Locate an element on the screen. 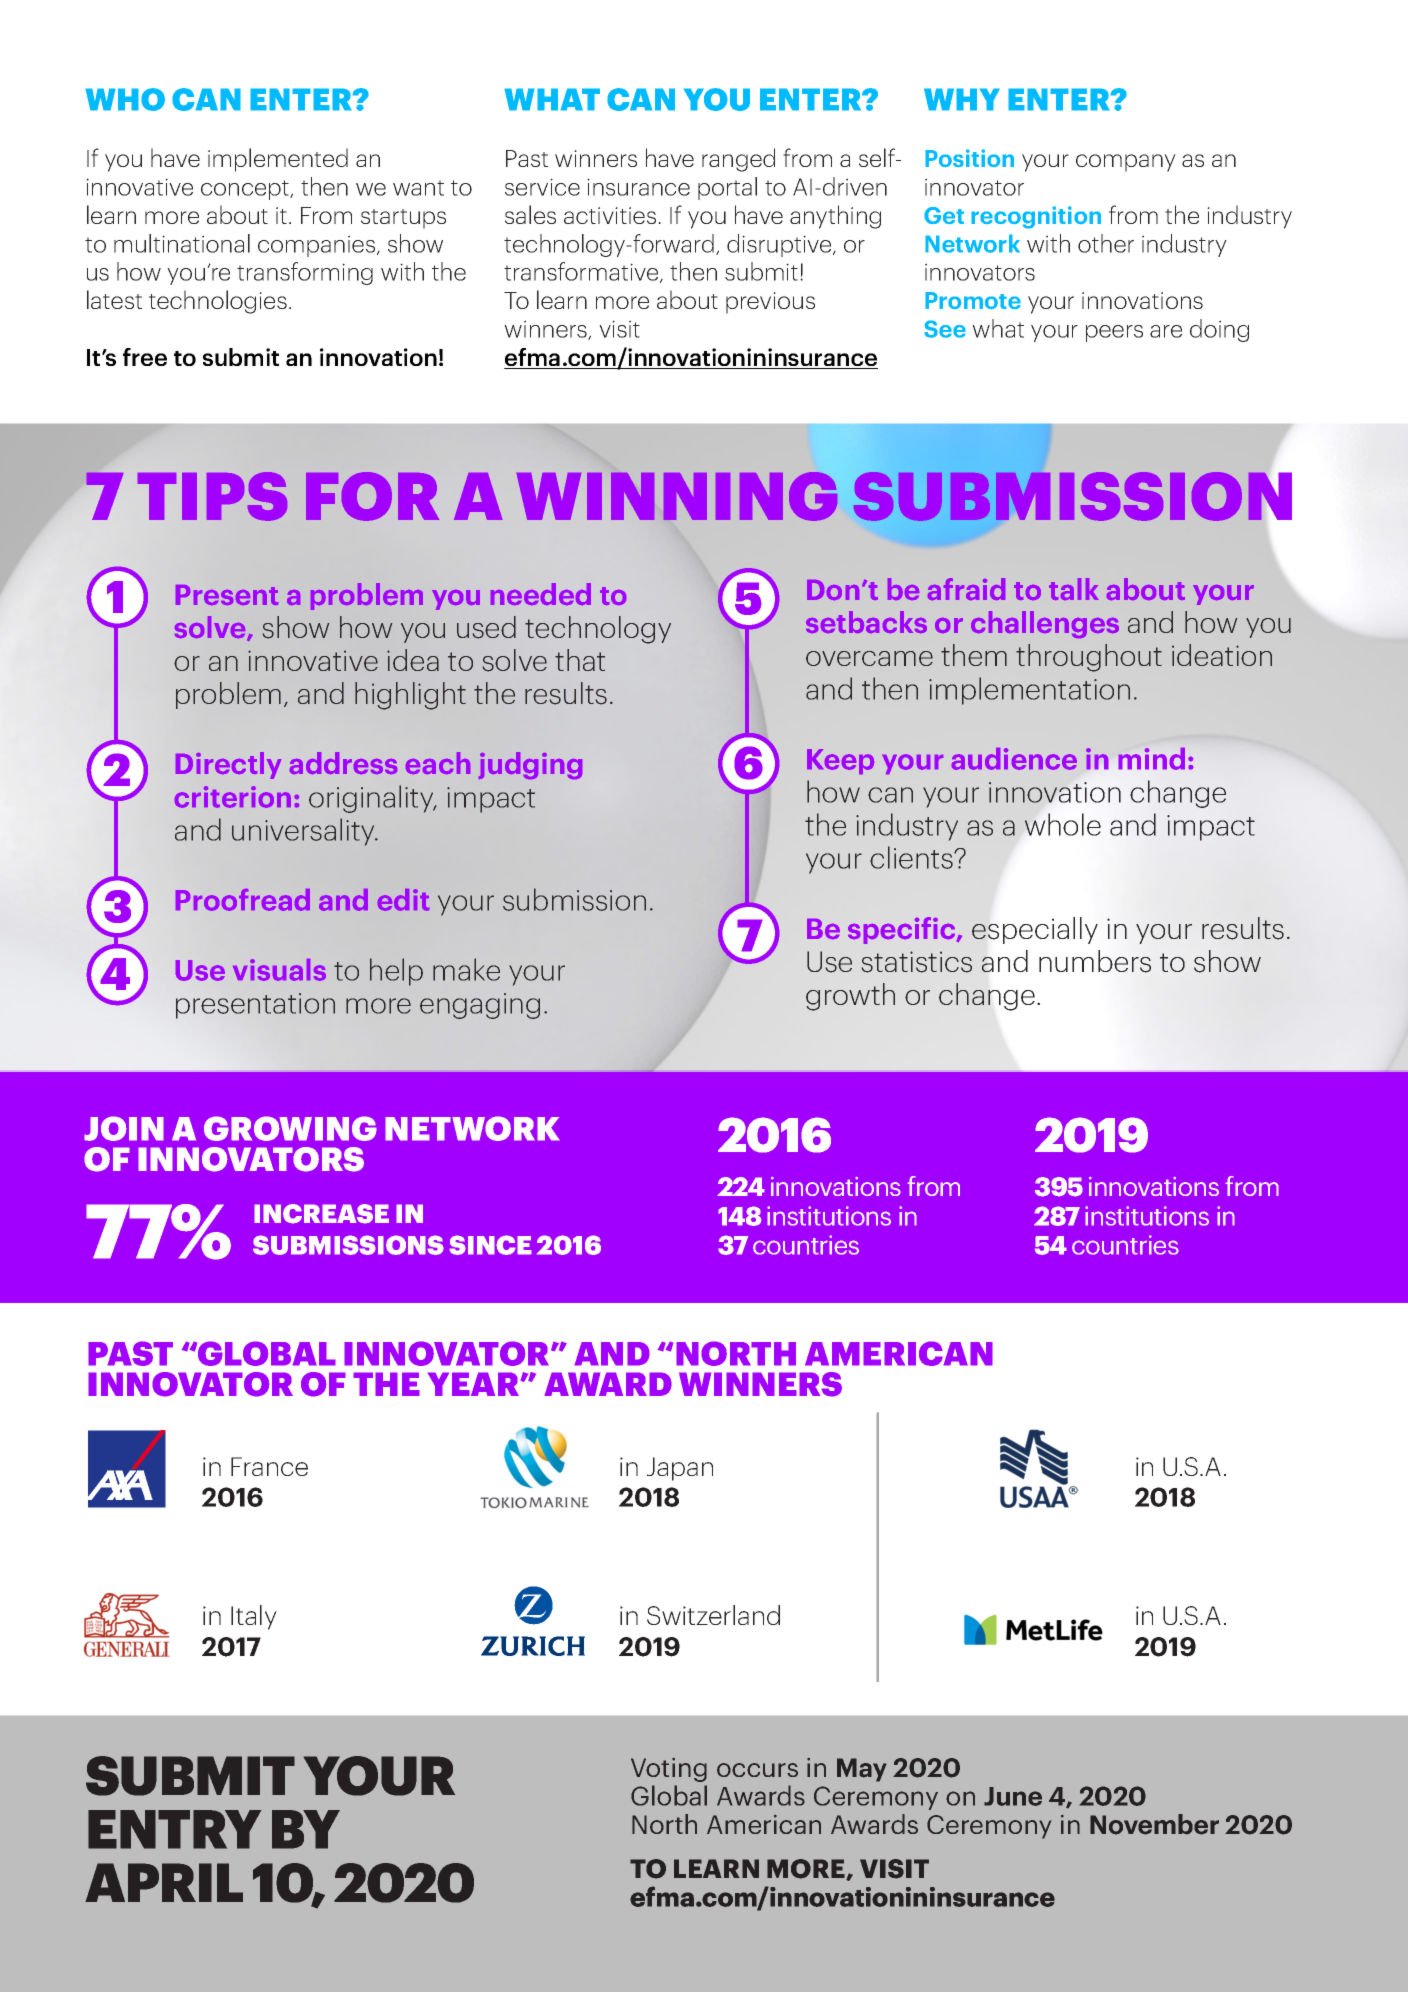 This screenshot has height=1992, width=1408. ranged is located at coordinates (738, 160).
